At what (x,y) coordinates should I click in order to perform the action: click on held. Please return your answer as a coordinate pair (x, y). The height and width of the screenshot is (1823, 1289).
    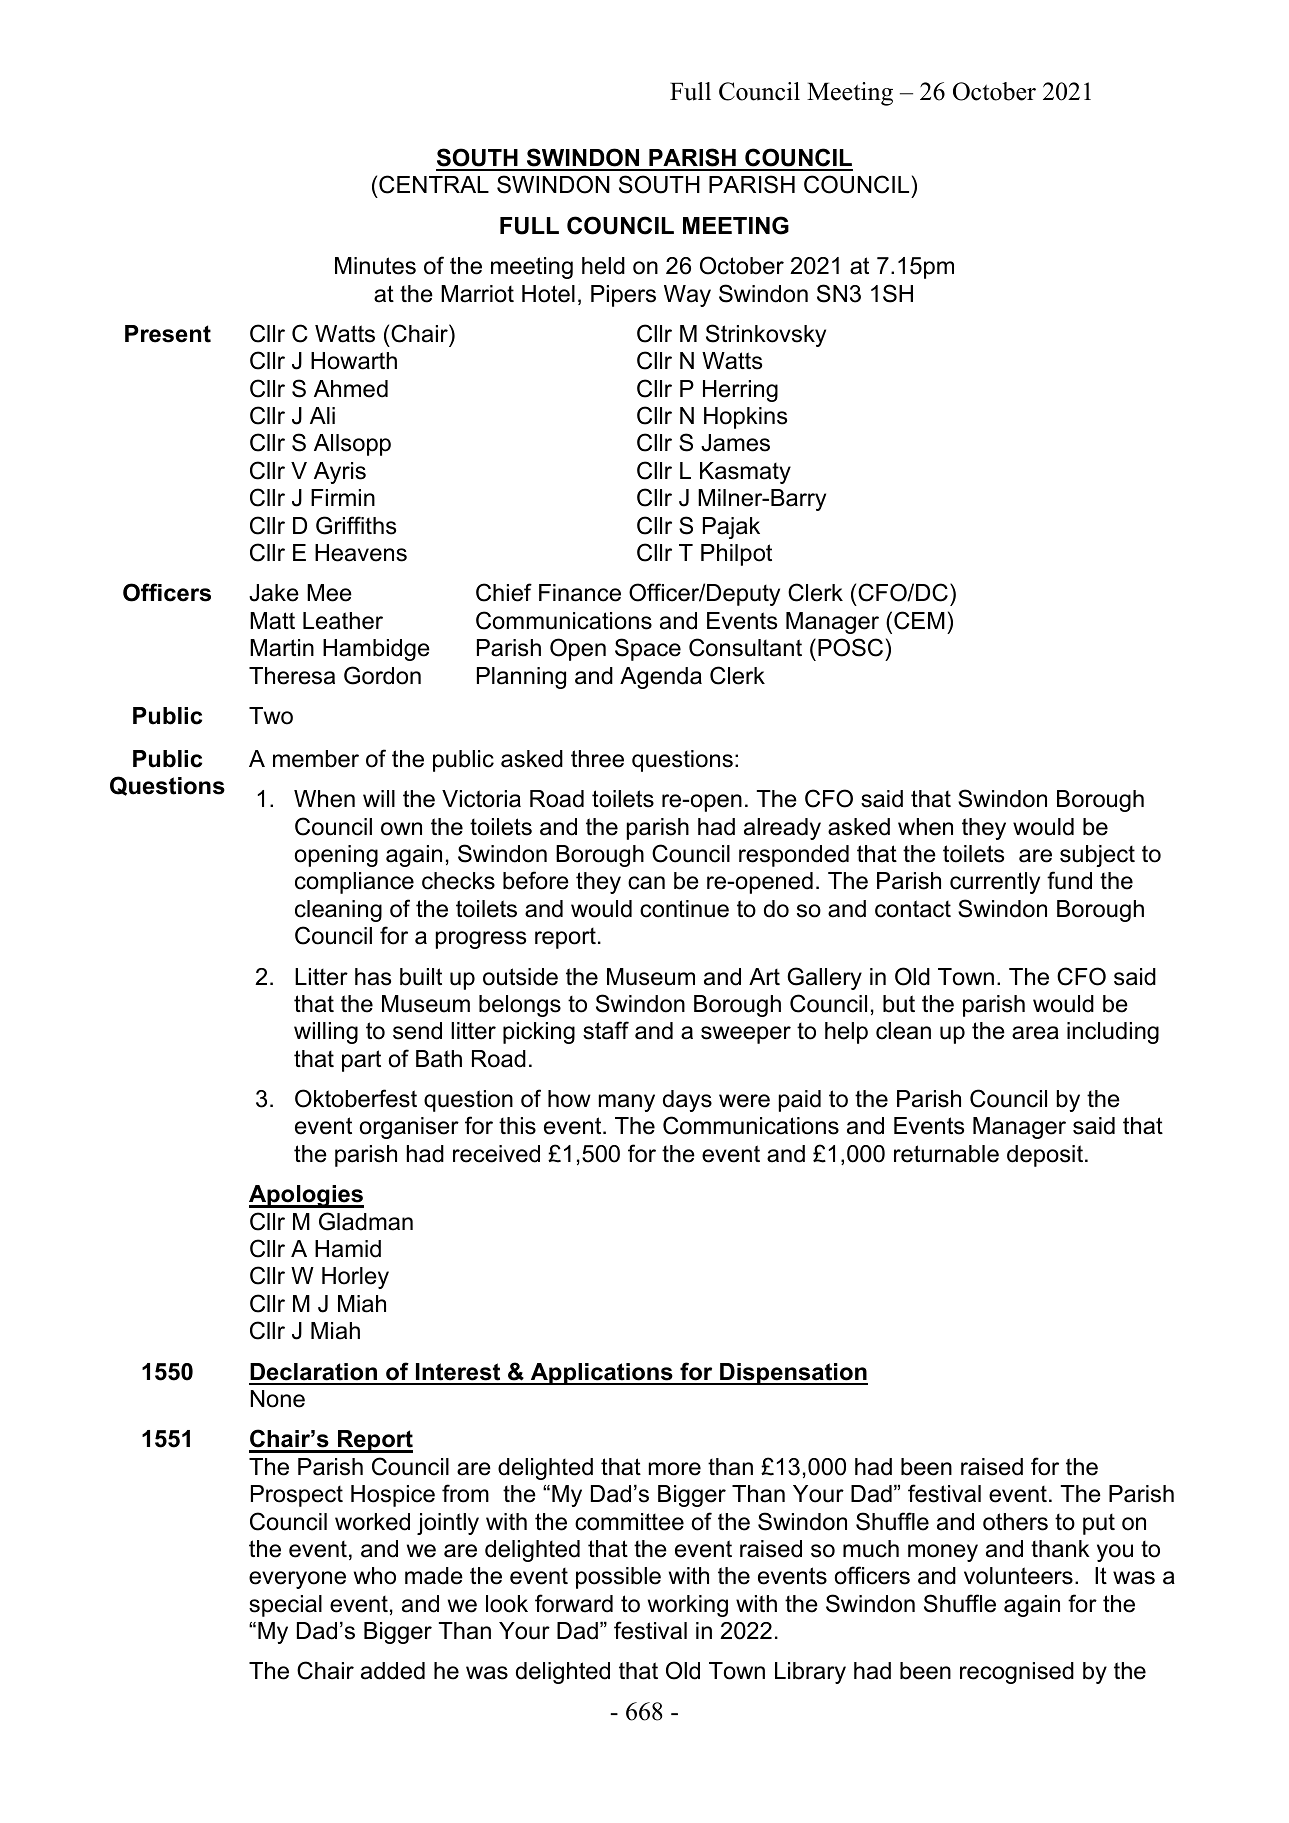
    Looking at the image, I should click on (603, 266).
